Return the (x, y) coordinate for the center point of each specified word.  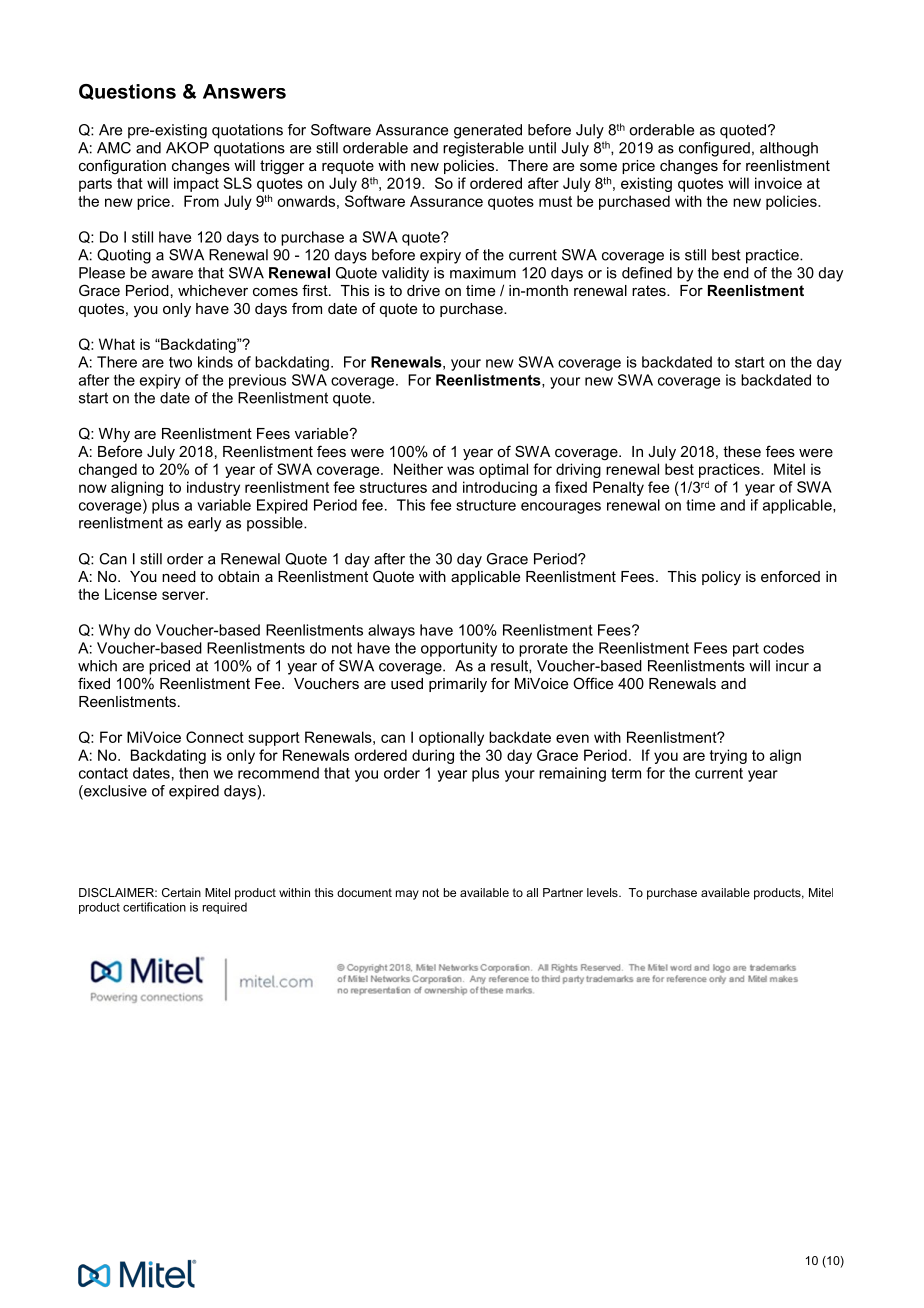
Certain (181, 892)
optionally (451, 738)
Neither (418, 469)
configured (714, 149)
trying (728, 756)
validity (405, 274)
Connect (215, 737)
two (180, 362)
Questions (127, 92)
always (391, 631)
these (742, 451)
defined (647, 273)
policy (721, 578)
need (179, 576)
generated (488, 131)
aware (172, 274)
